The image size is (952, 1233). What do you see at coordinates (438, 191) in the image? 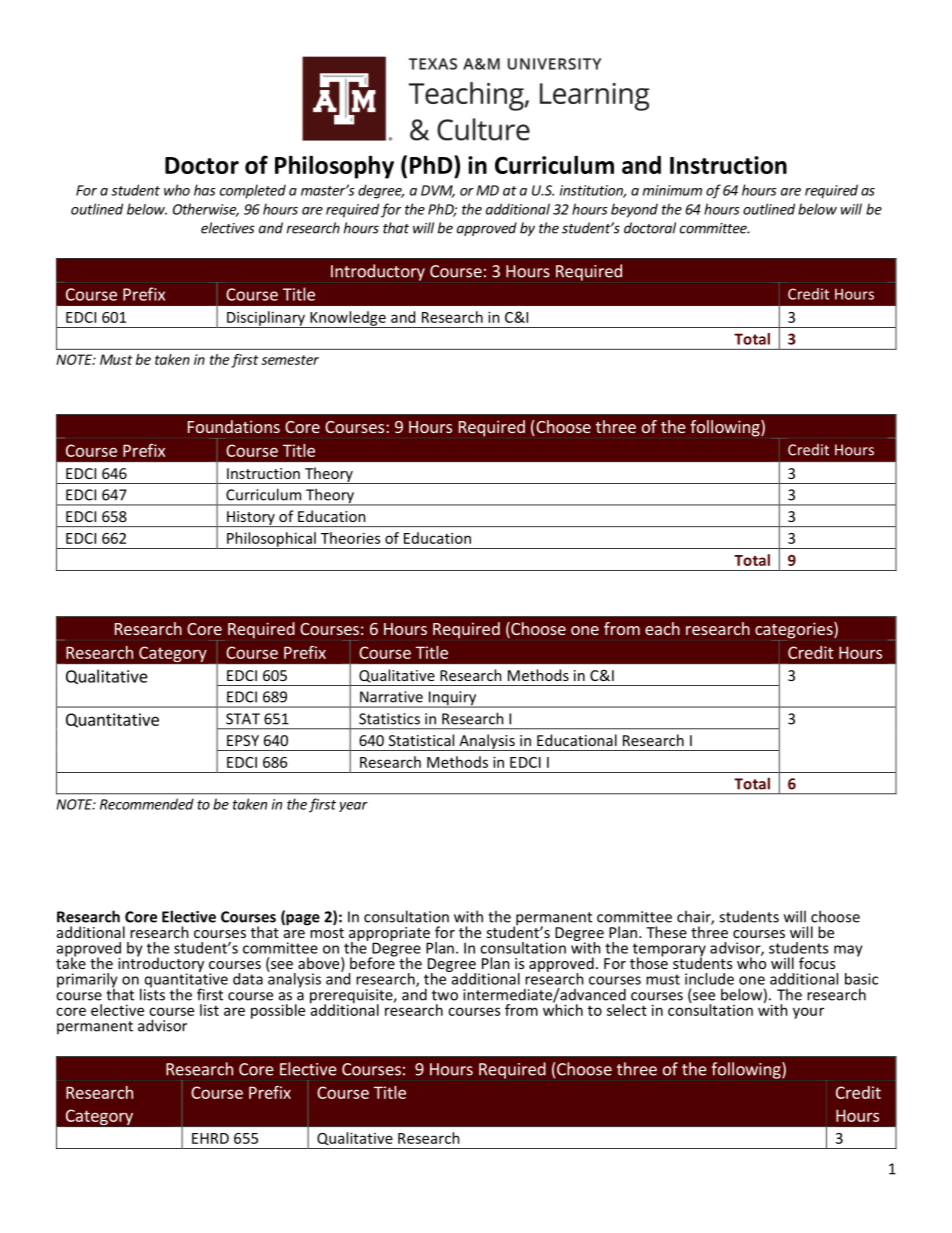
I see `DVM` at bounding box center [438, 191].
